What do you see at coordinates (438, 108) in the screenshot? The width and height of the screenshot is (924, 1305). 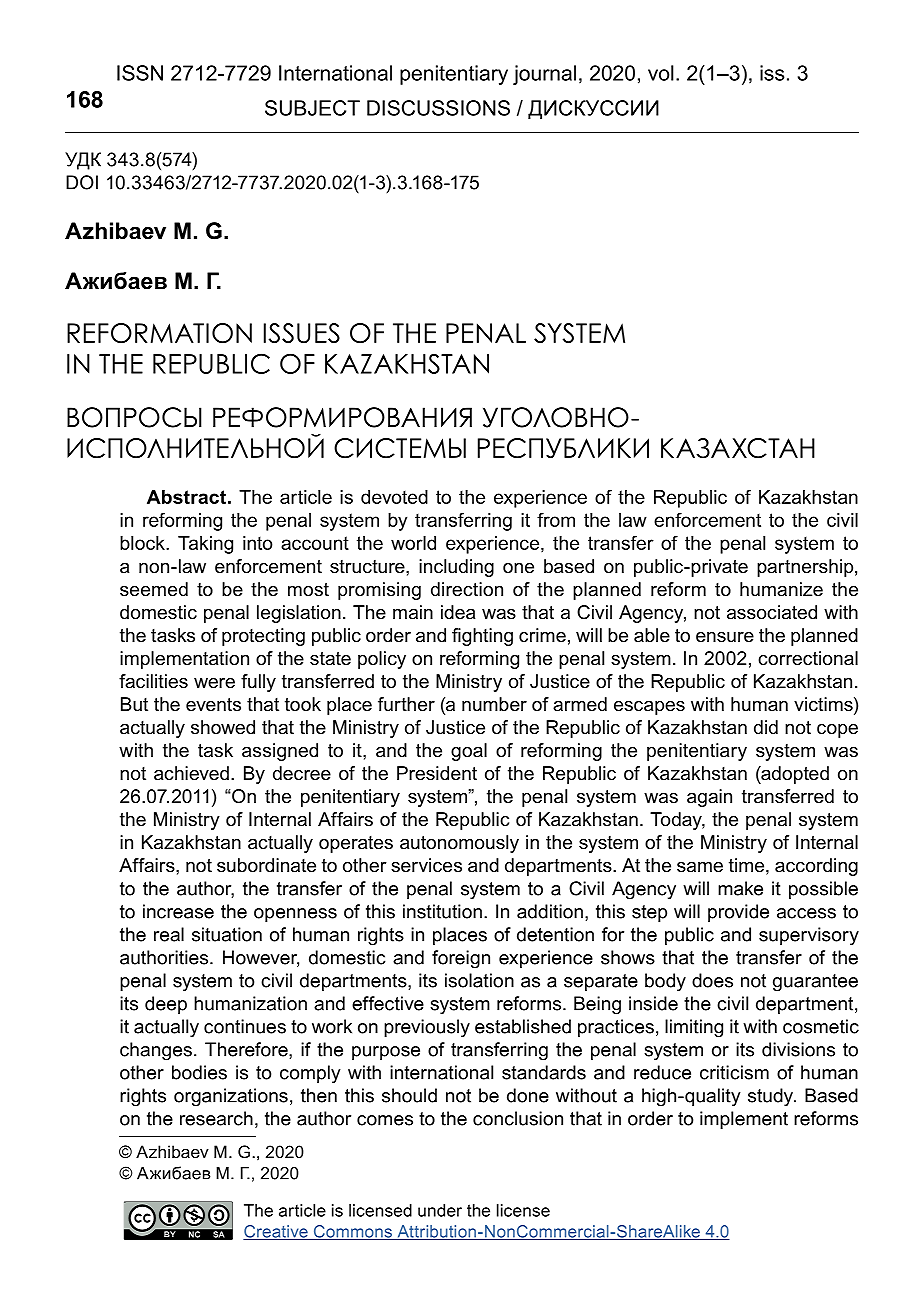 I see `DISCUSSIONS` at bounding box center [438, 108].
